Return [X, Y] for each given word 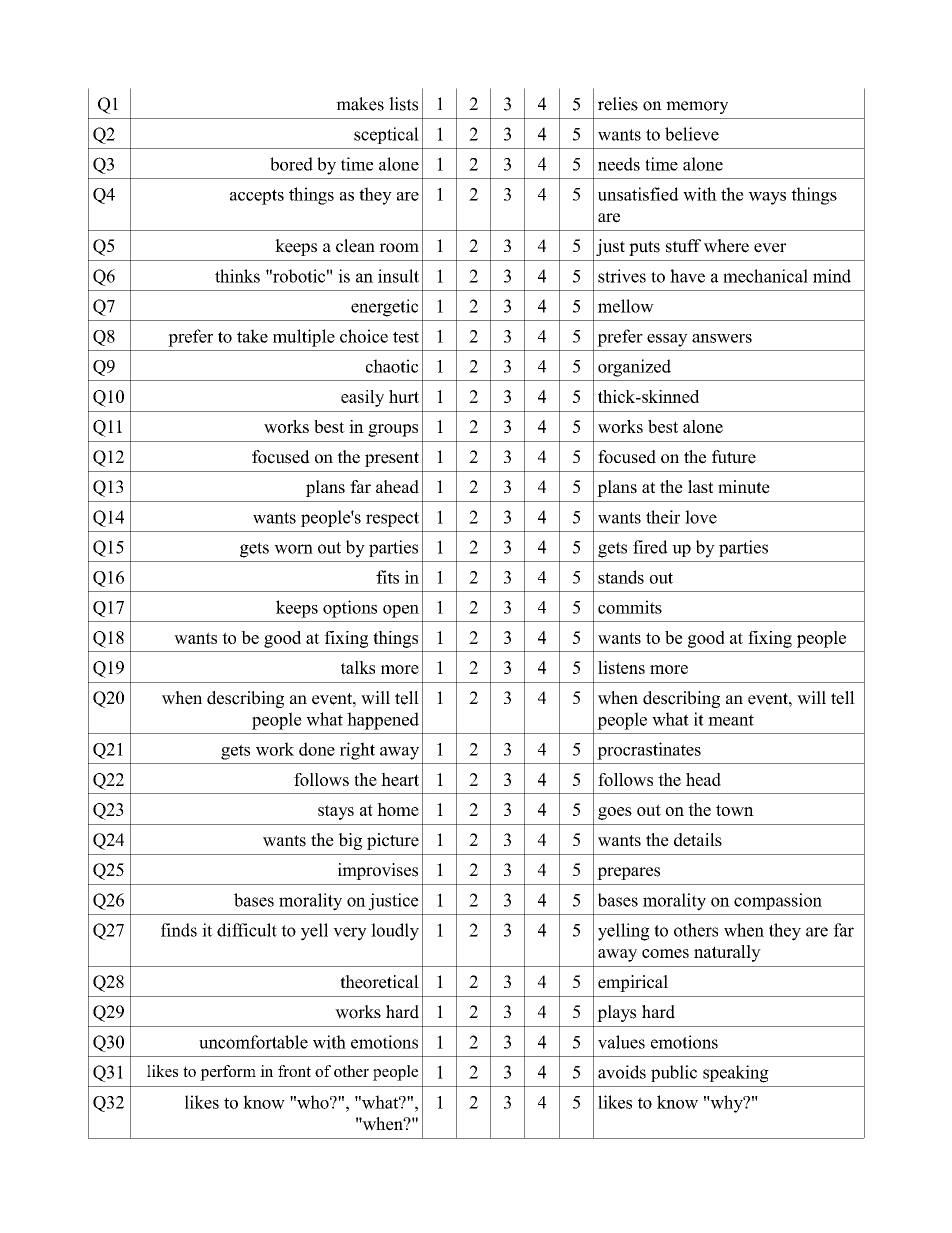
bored [291, 164]
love [701, 517]
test [406, 337]
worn [293, 549]
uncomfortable [253, 1042]
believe [692, 134]
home [398, 809]
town [735, 810]
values [621, 1042]
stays [336, 812]
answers [722, 338]
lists [403, 104]
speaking [736, 1074]
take [252, 336]
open [401, 611]
